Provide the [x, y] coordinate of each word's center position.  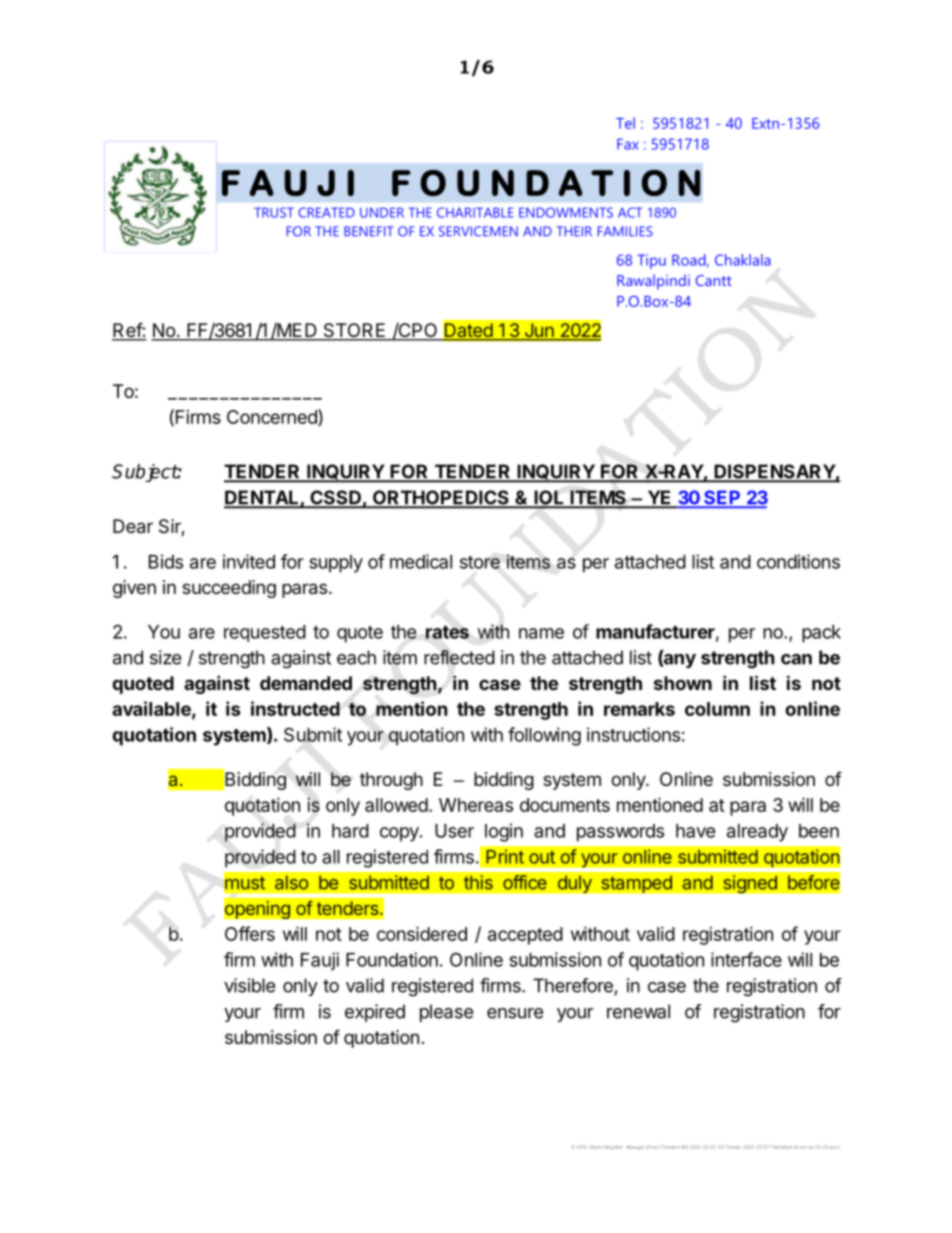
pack [821, 634]
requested [265, 633]
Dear [133, 526]
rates [447, 632]
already [757, 833]
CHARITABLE [475, 212]
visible [249, 985]
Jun [539, 331]
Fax [627, 144]
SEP [722, 498]
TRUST [274, 212]
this [478, 882]
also [292, 882]
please [446, 1013]
